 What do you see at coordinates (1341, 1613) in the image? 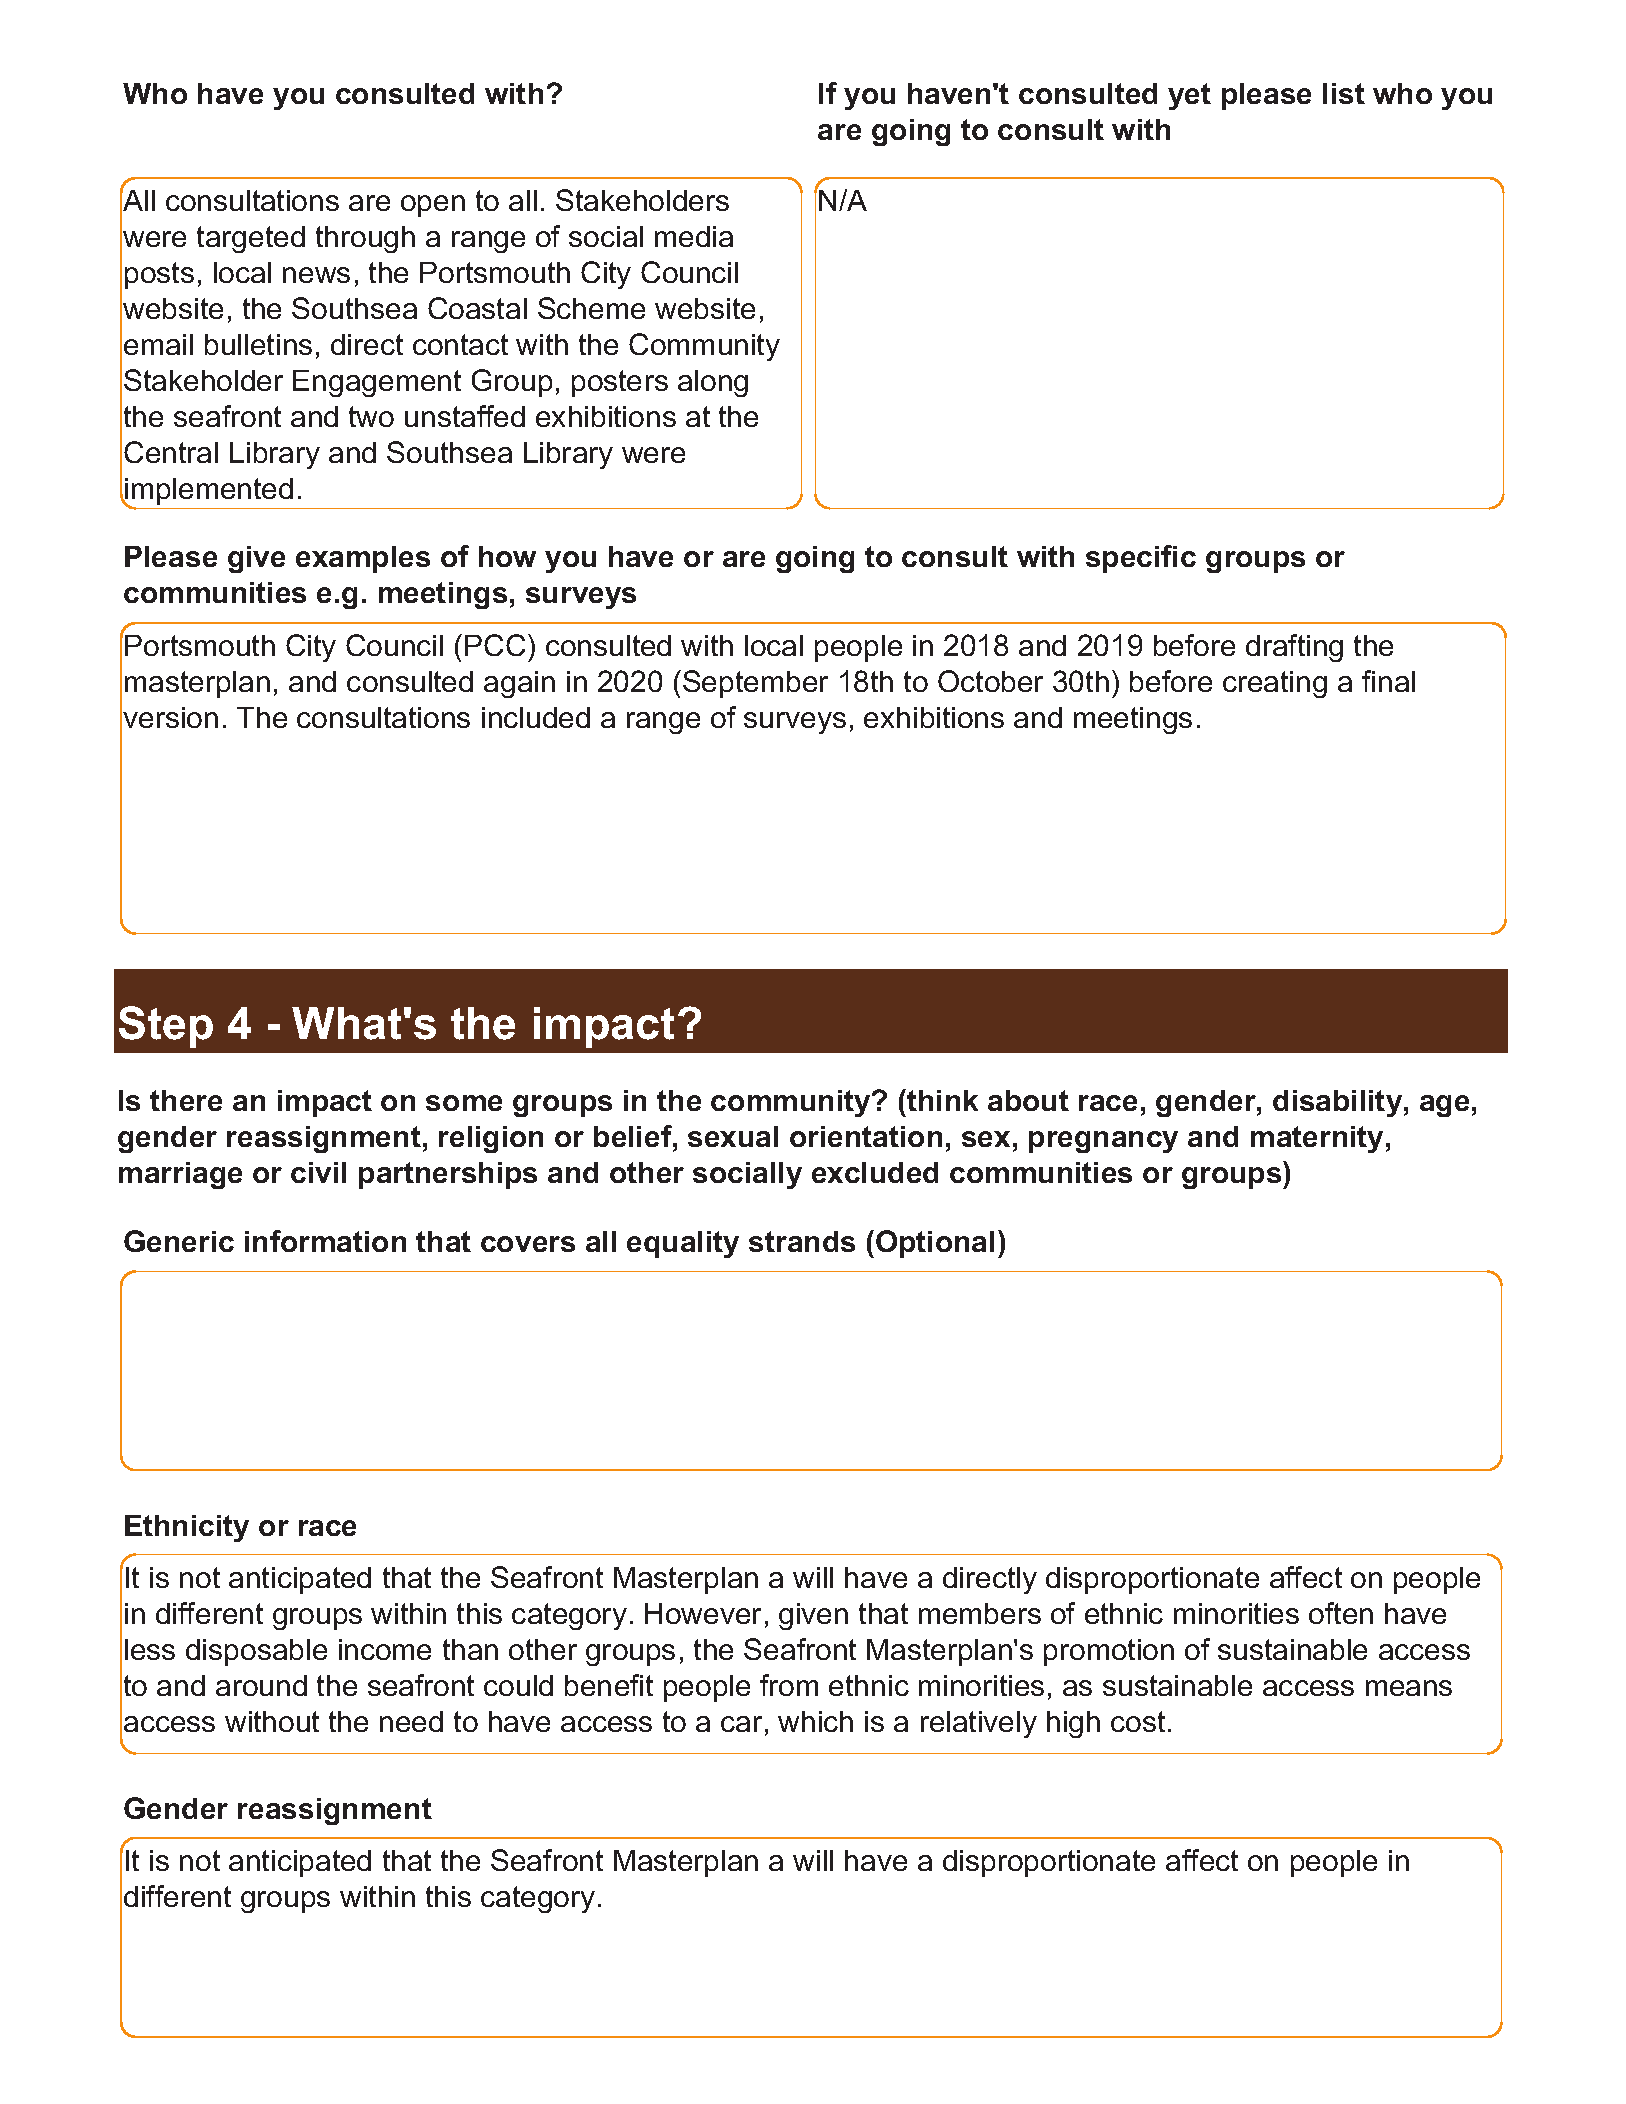
I see `often` at bounding box center [1341, 1613].
